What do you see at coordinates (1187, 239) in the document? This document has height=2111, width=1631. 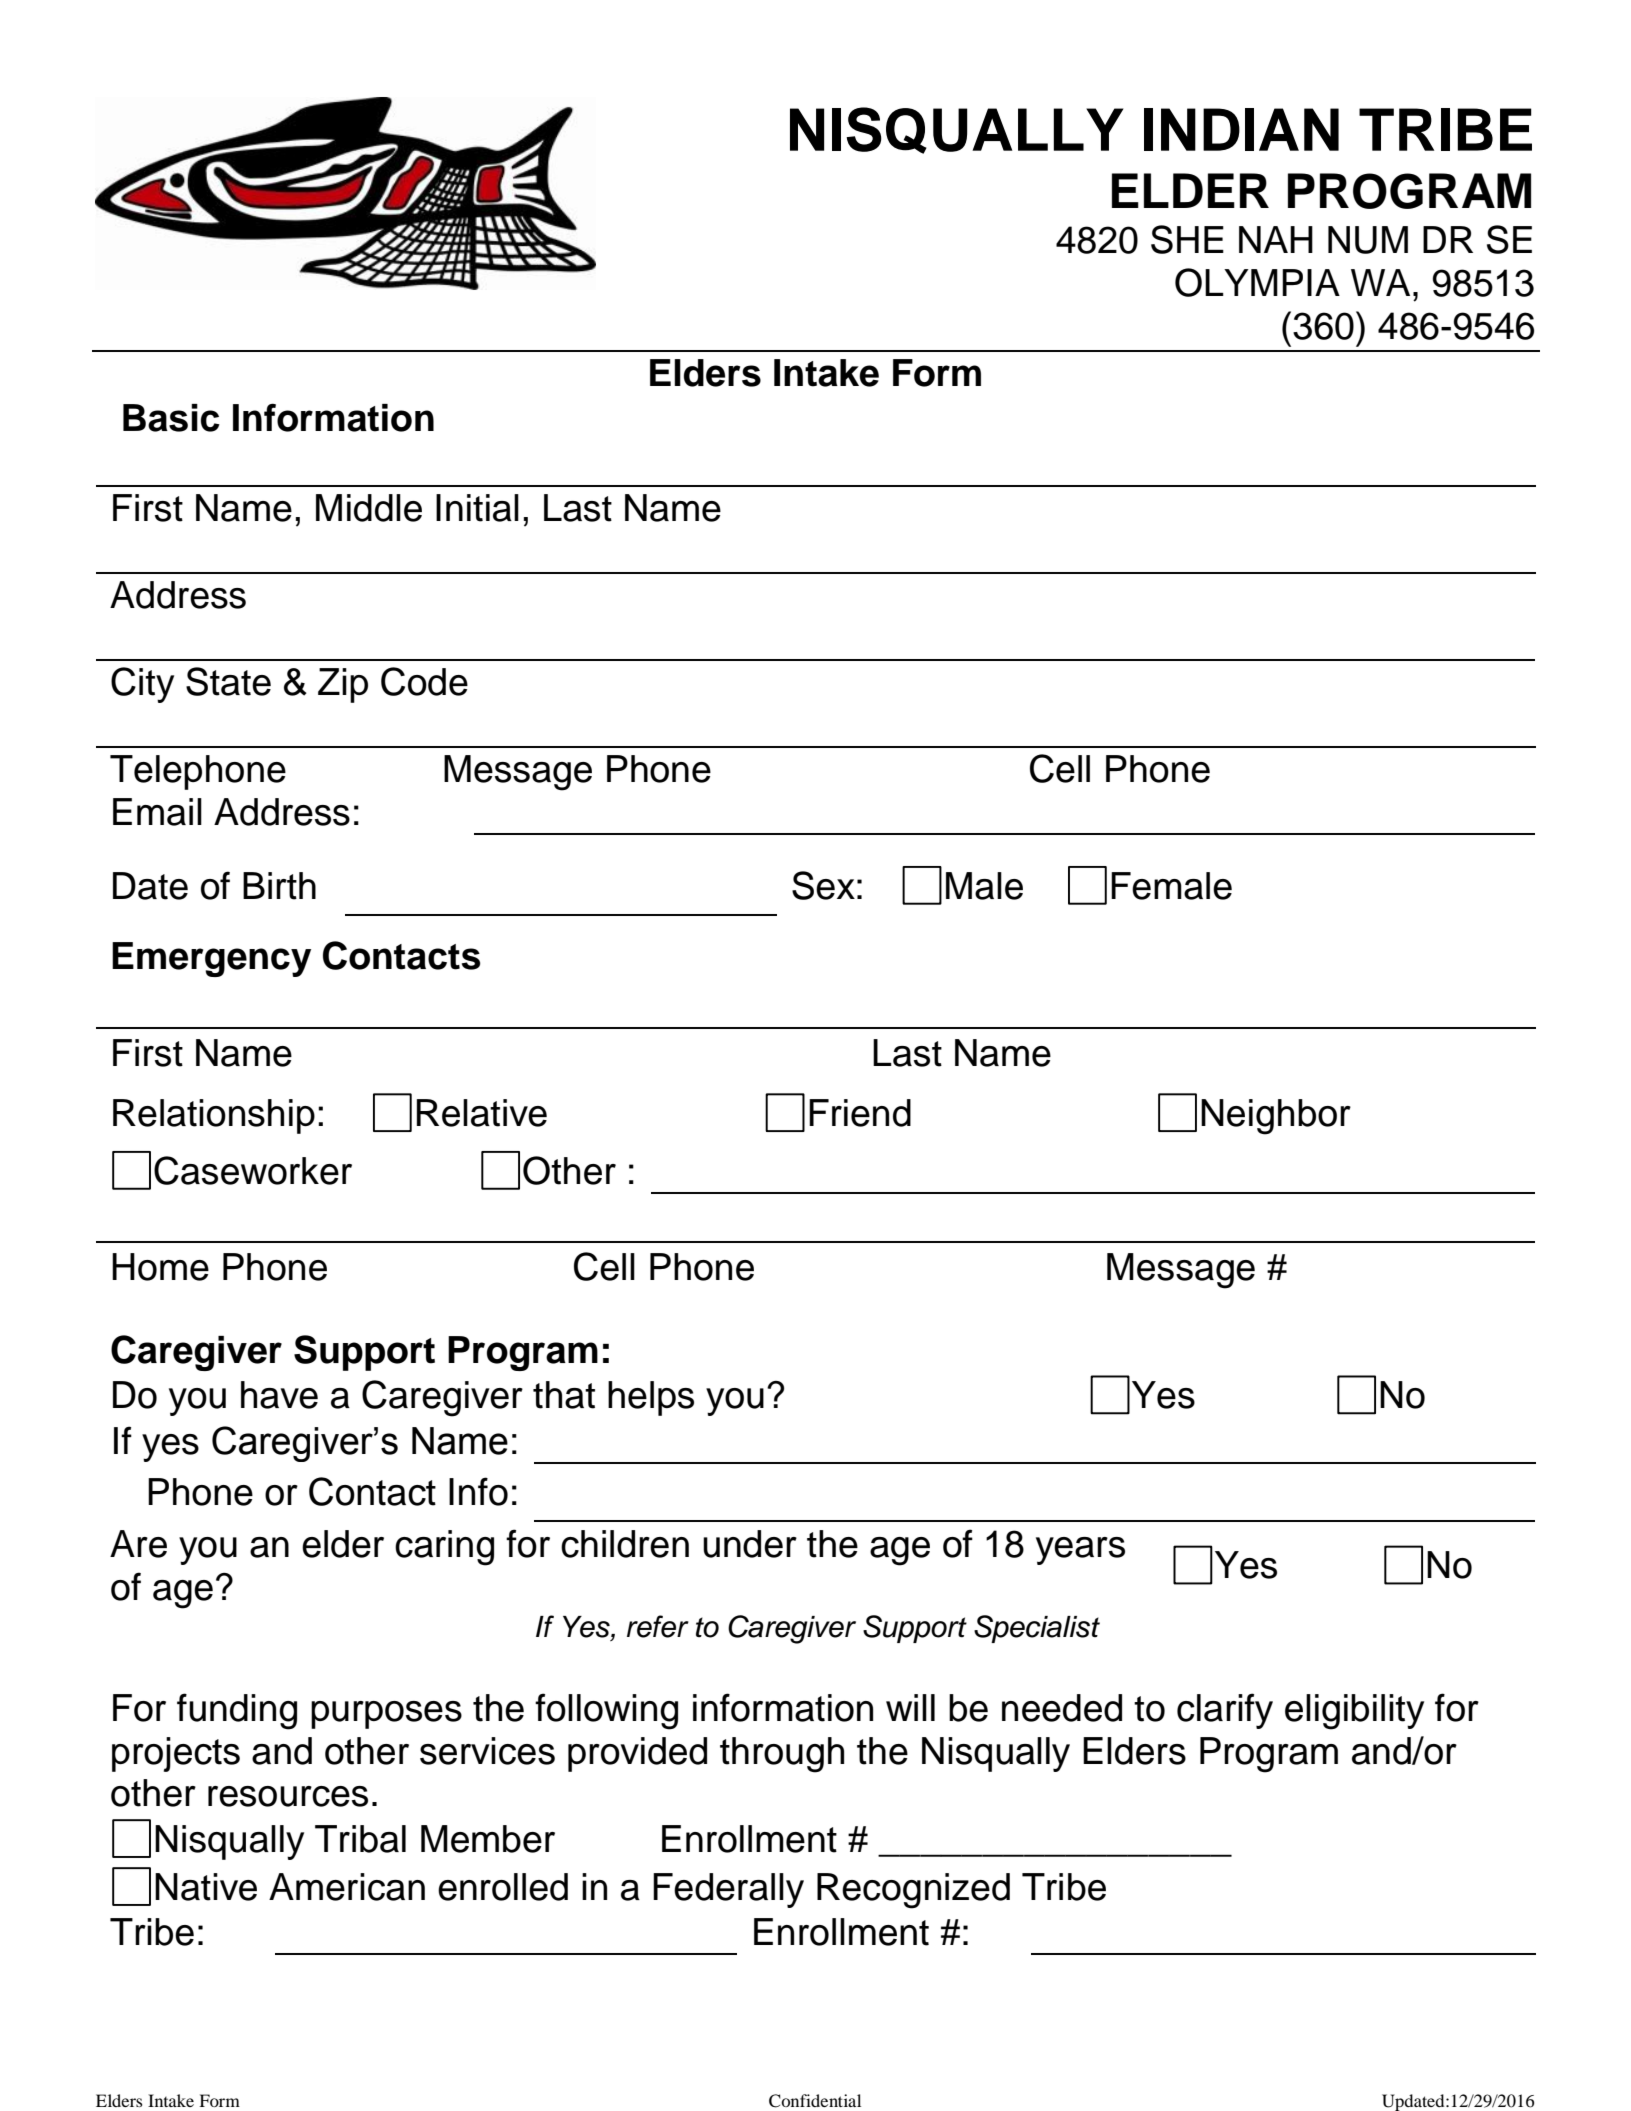 I see `SHE` at bounding box center [1187, 239].
